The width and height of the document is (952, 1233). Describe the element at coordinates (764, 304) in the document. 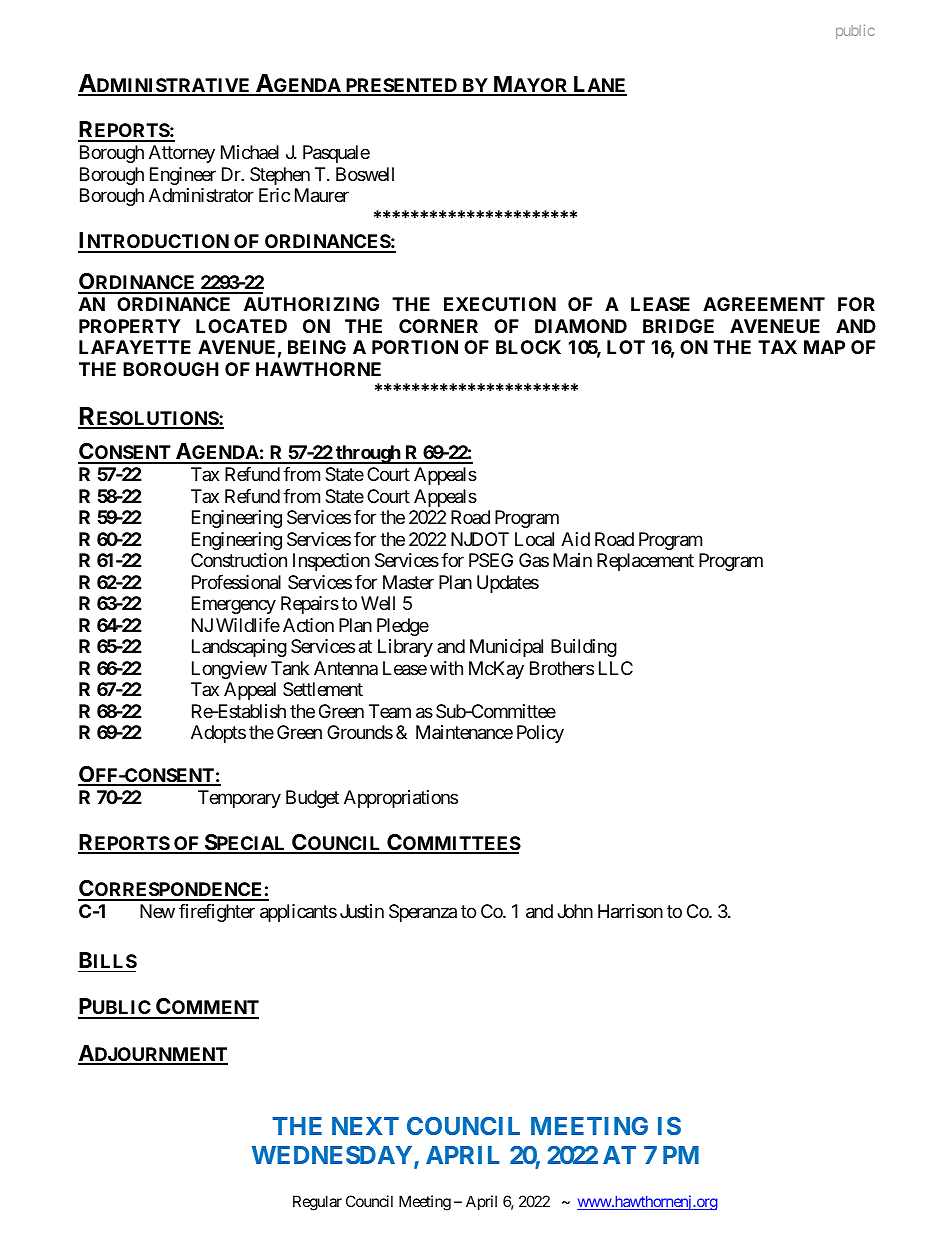

I see `AGREEMENT` at that location.
